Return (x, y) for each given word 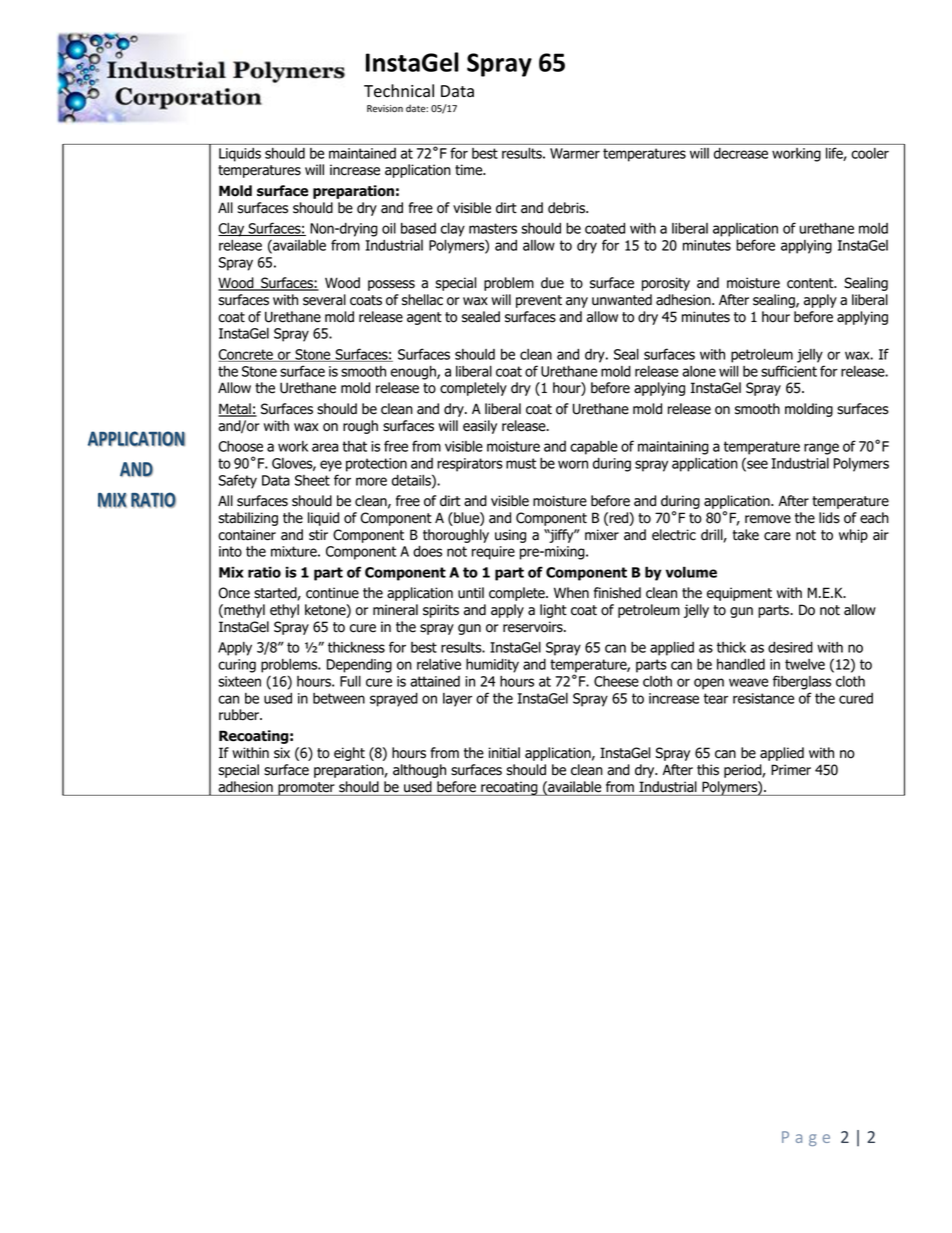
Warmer (575, 153)
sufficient (789, 371)
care (777, 536)
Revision (385, 109)
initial (504, 753)
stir (318, 535)
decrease (741, 153)
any (577, 302)
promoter (306, 789)
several (324, 300)
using (510, 536)
